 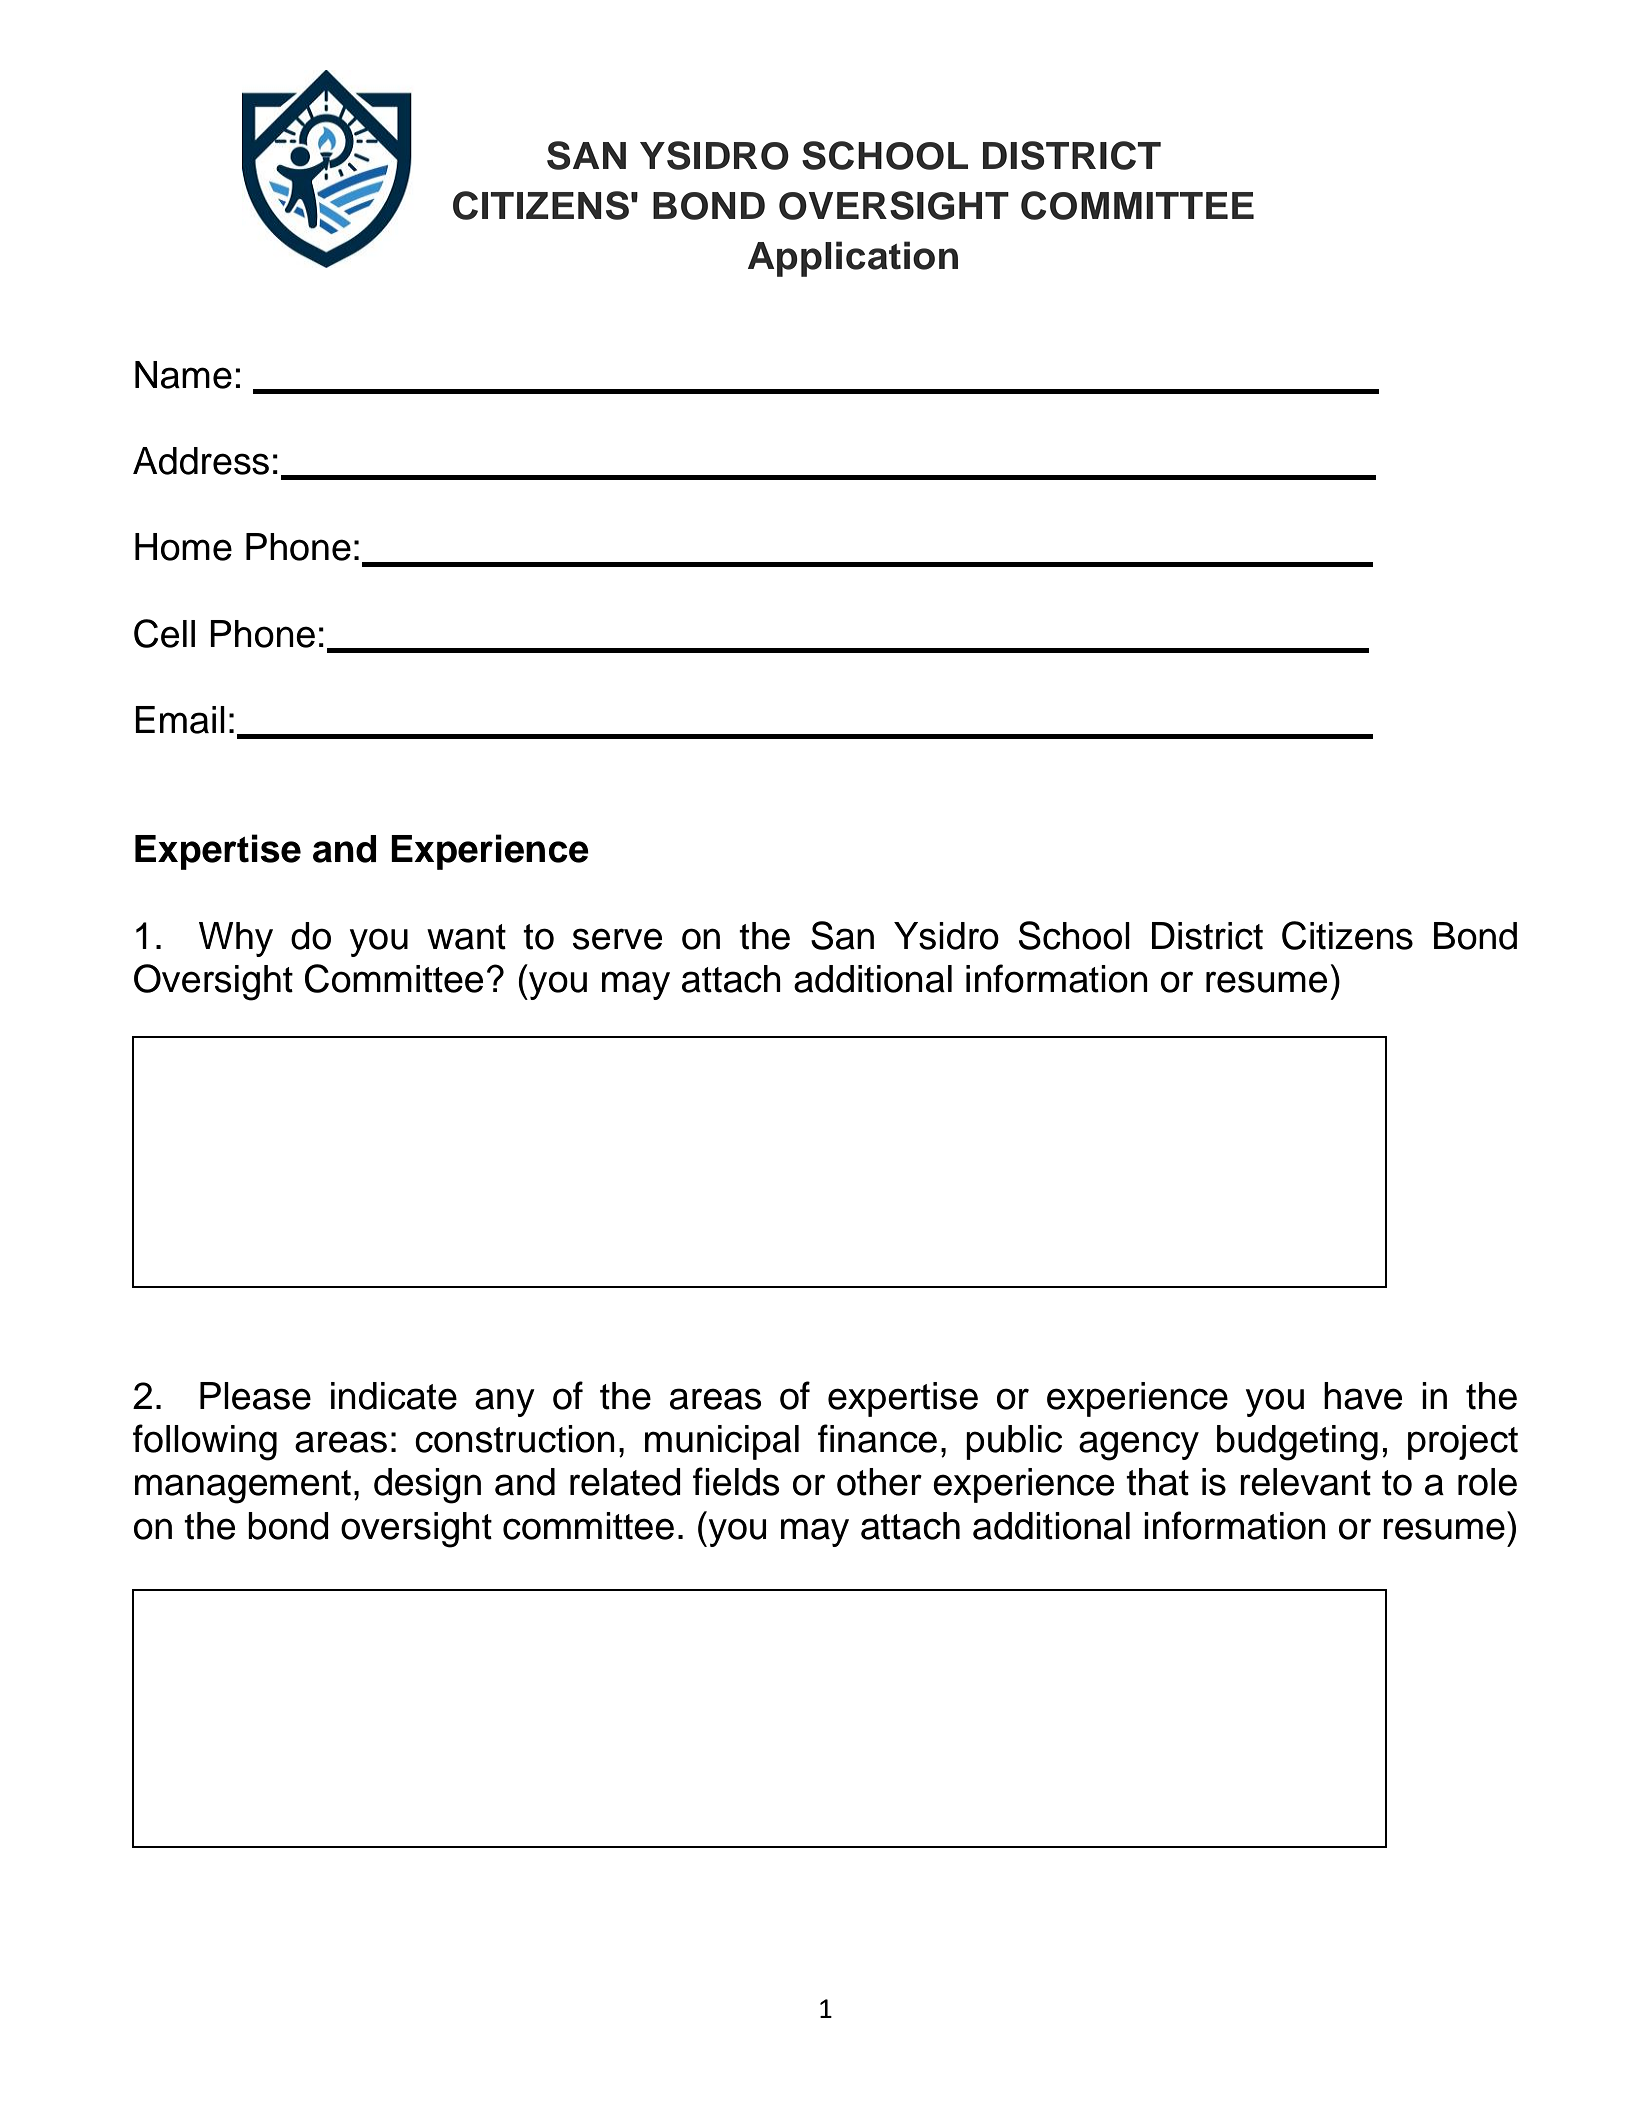 What do you see at coordinates (183, 375) in the screenshot?
I see `Name` at bounding box center [183, 375].
